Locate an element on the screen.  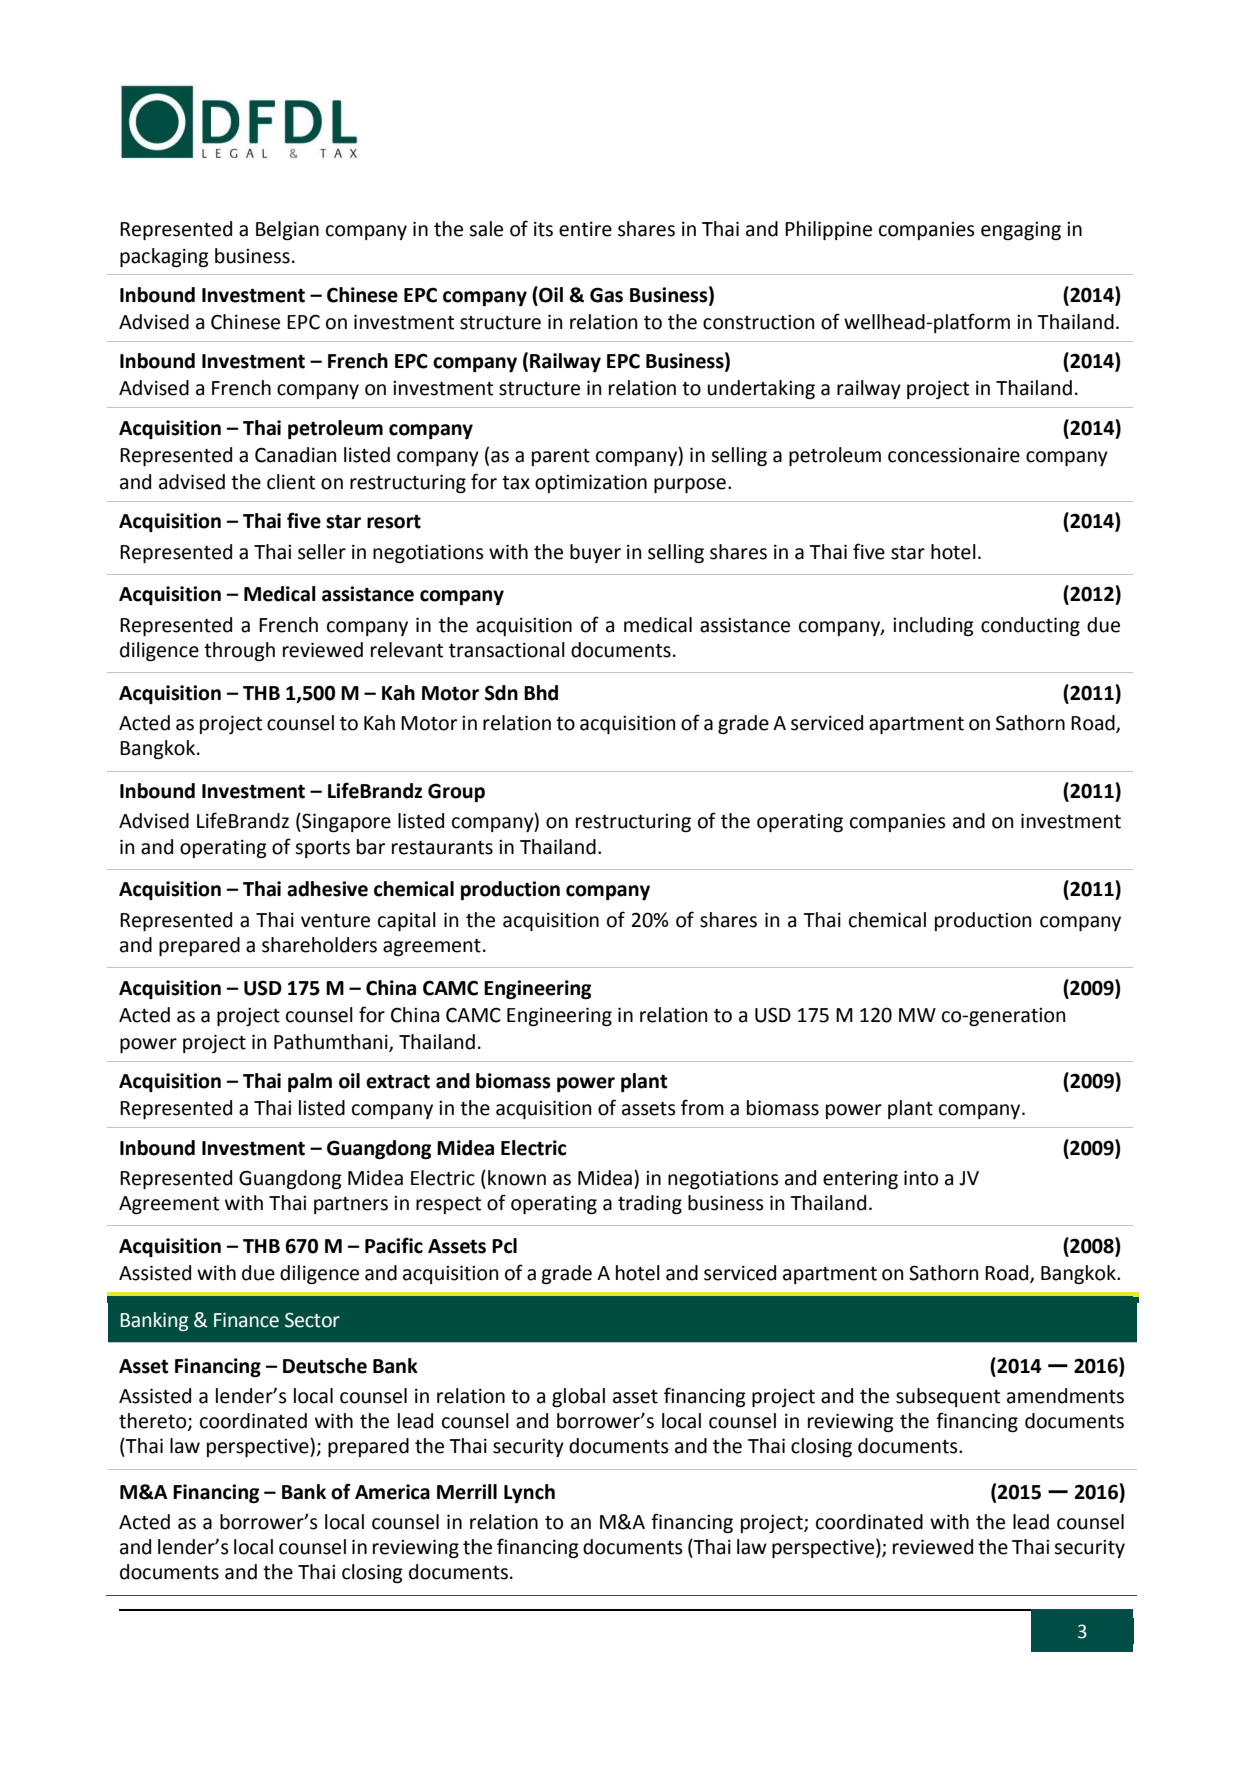
buyer is located at coordinates (595, 553).
